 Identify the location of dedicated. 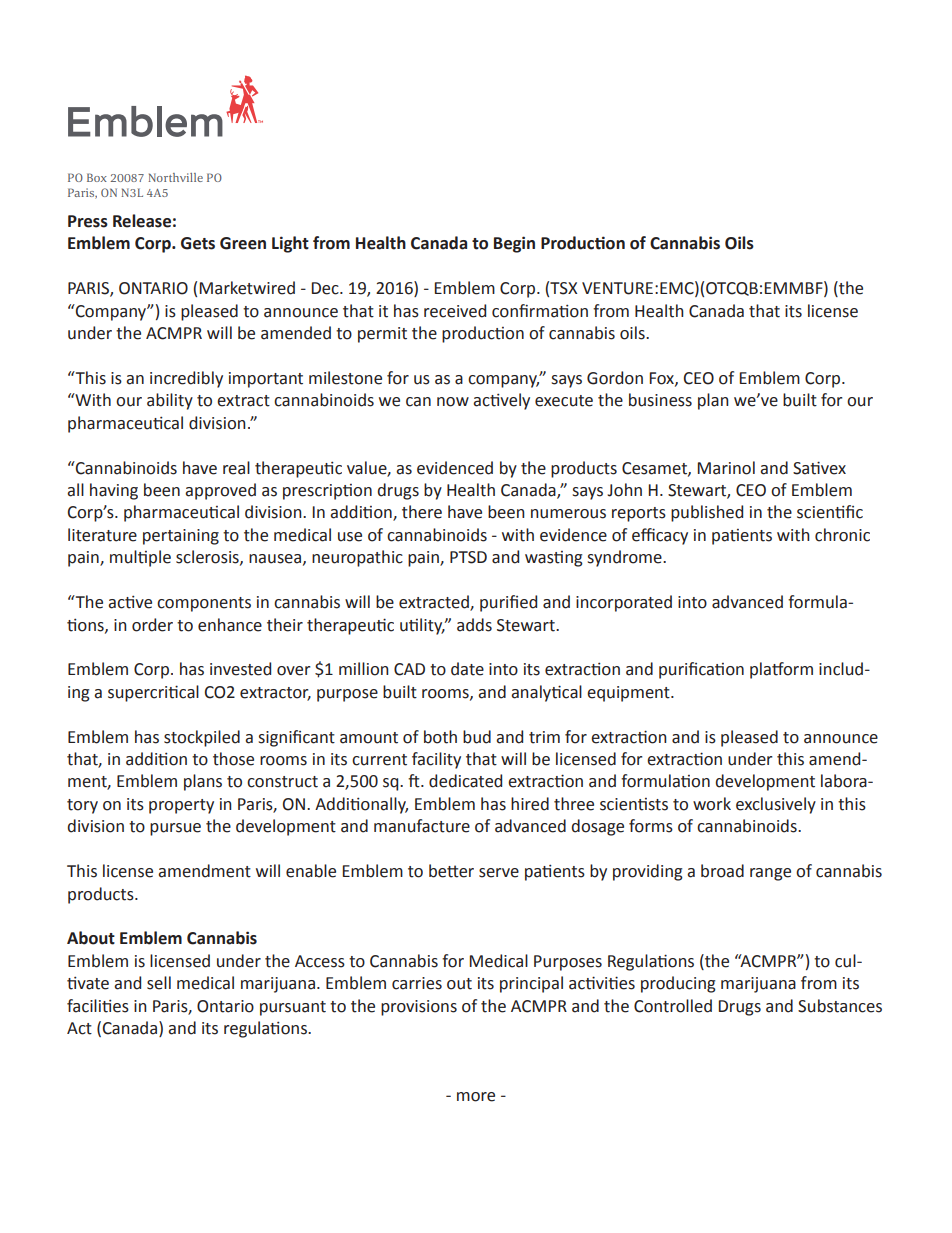
(465, 781).
